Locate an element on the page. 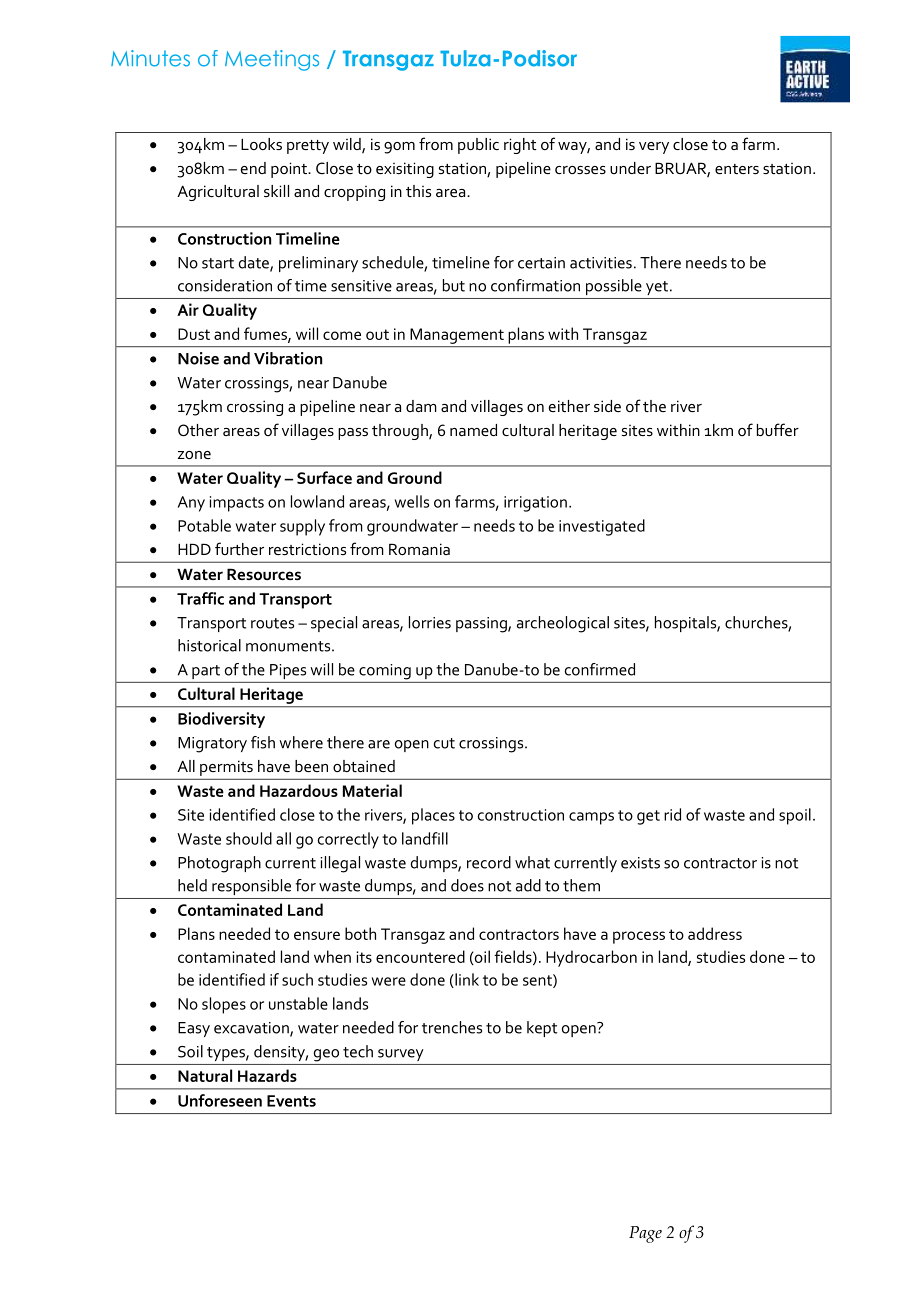  public is located at coordinates (478, 146).
